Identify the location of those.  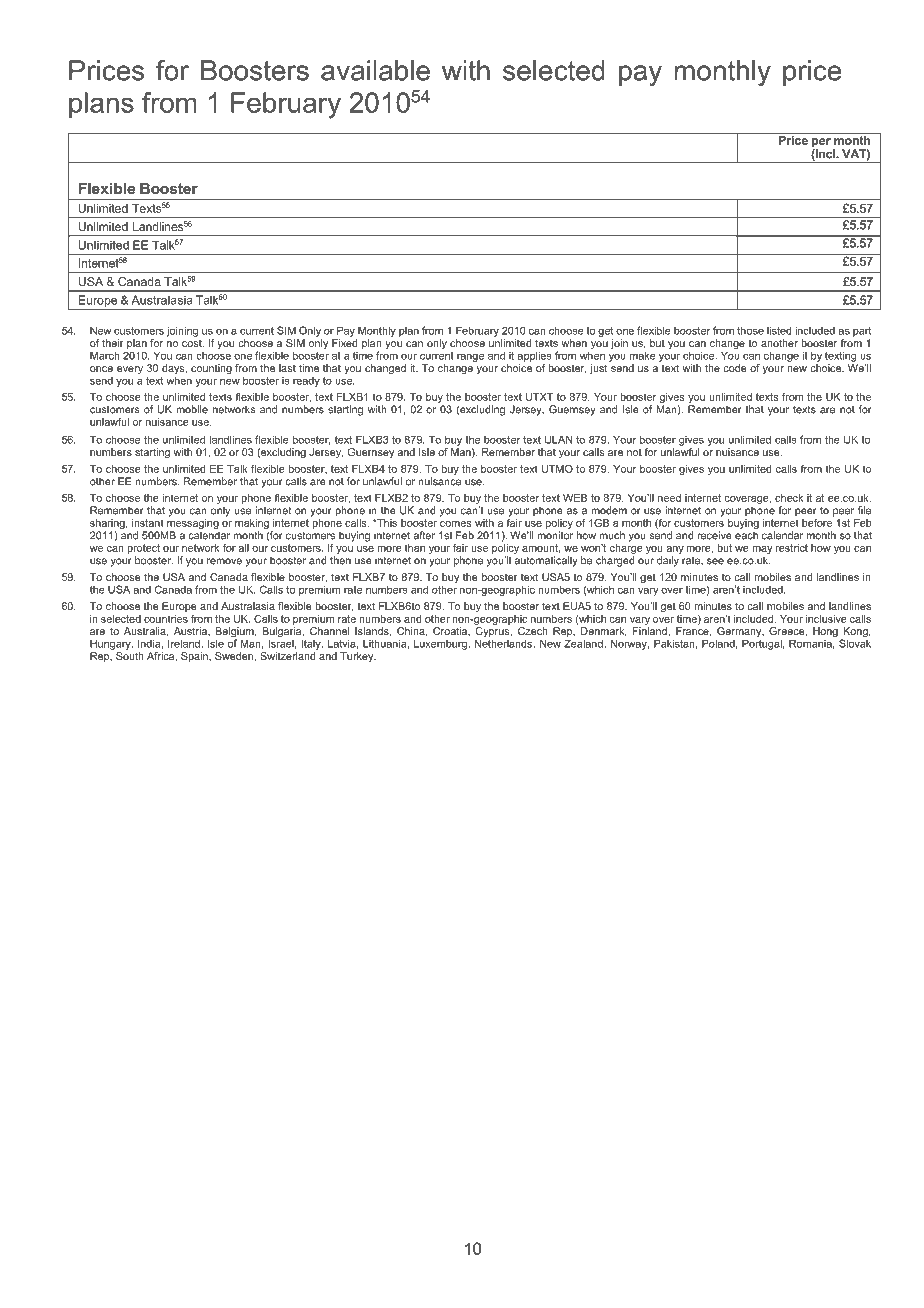
(750, 330).
